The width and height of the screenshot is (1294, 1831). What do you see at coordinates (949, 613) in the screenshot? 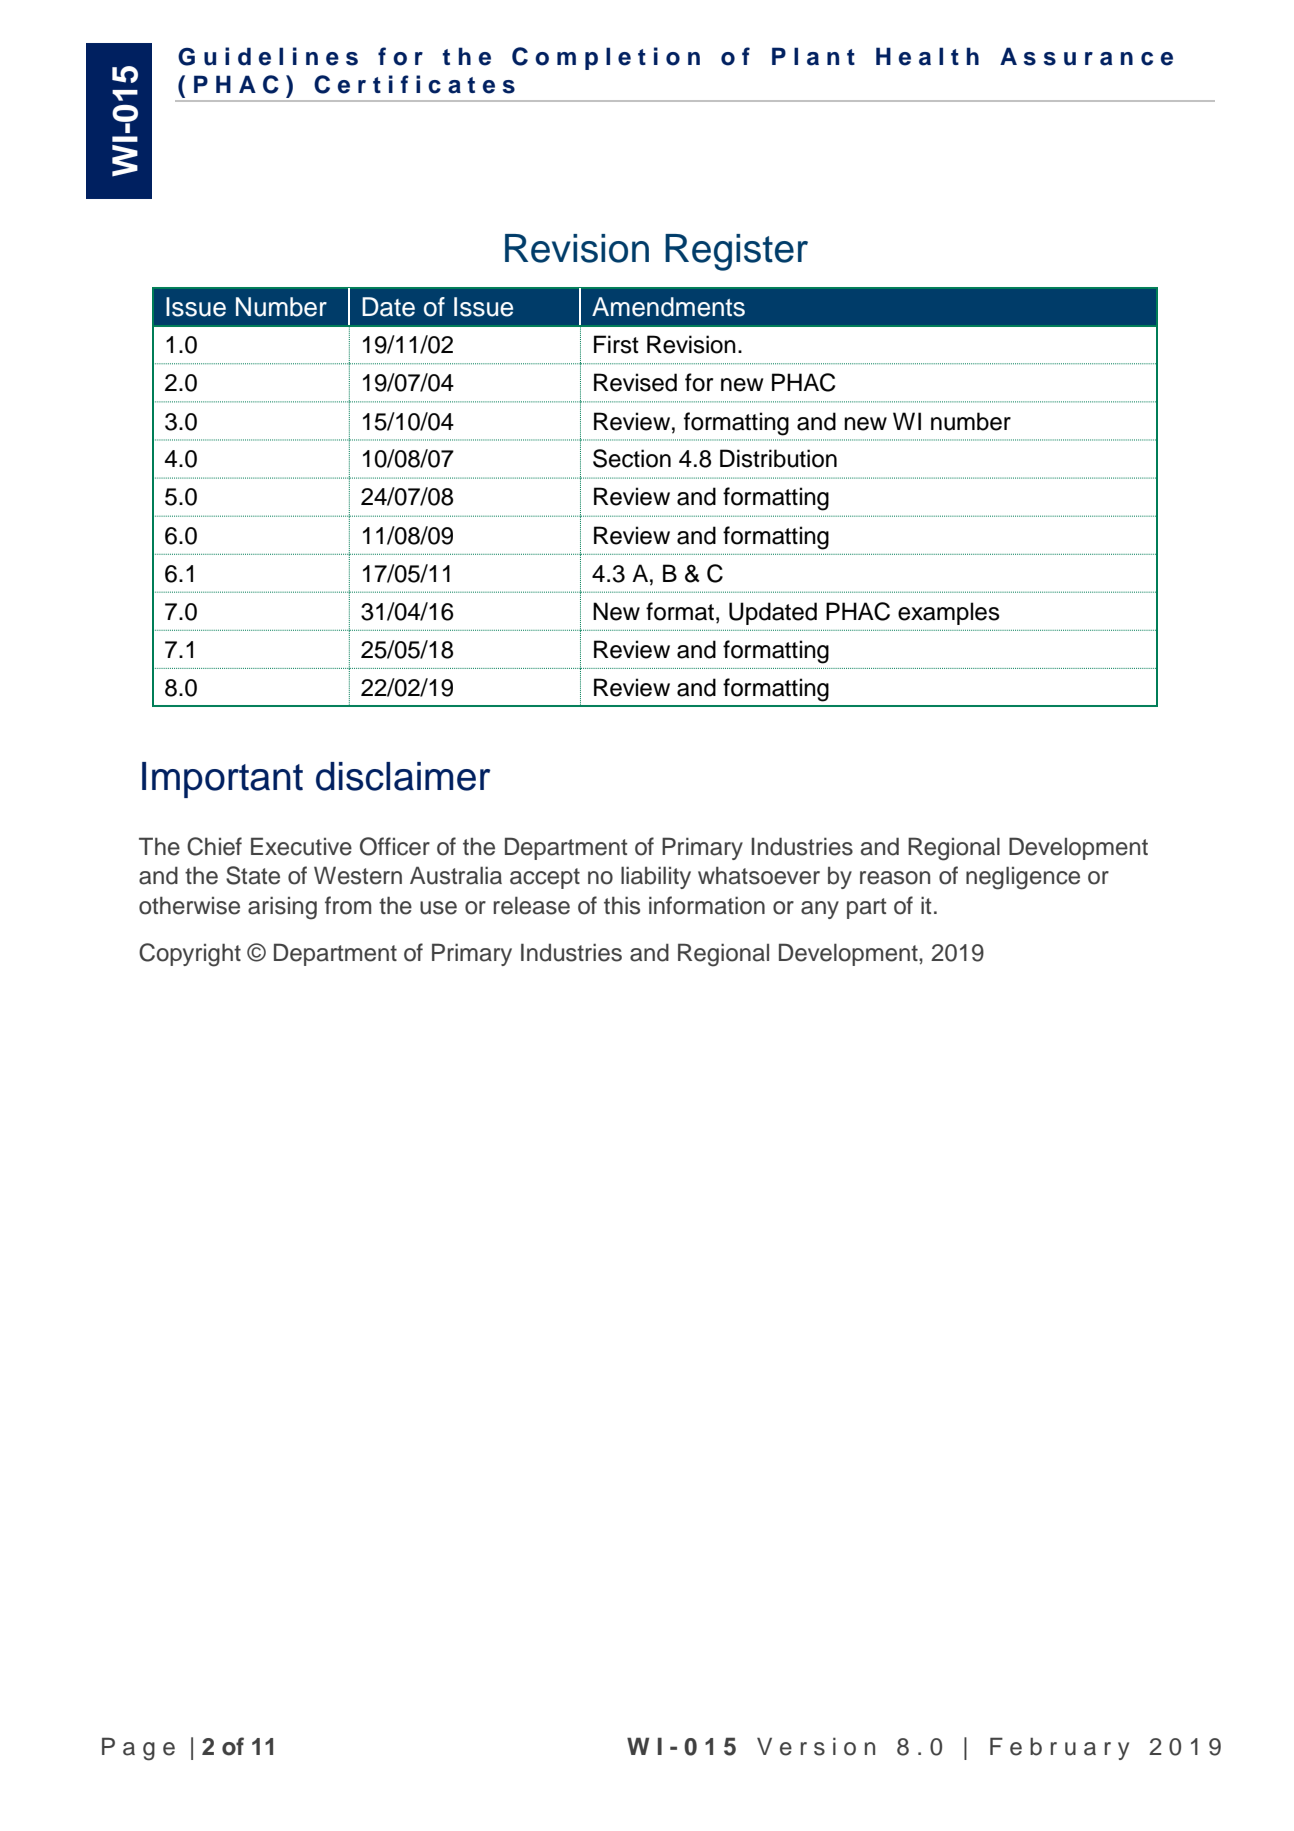
I see `examples` at bounding box center [949, 613].
